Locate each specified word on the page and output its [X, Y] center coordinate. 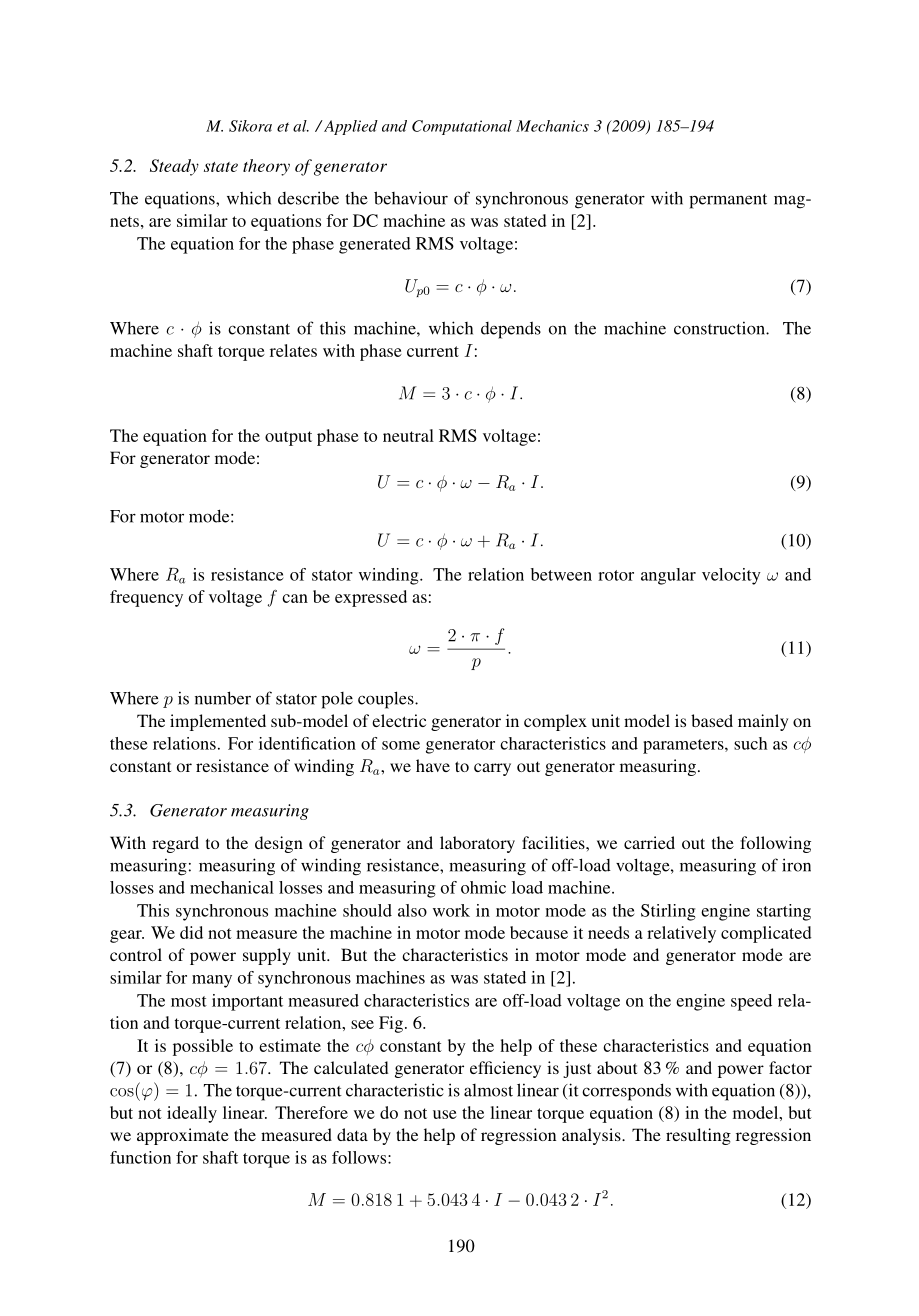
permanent [728, 201]
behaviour [411, 198]
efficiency [505, 1069]
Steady [174, 167]
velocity [731, 576]
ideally [192, 1114]
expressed [371, 598]
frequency [146, 598]
